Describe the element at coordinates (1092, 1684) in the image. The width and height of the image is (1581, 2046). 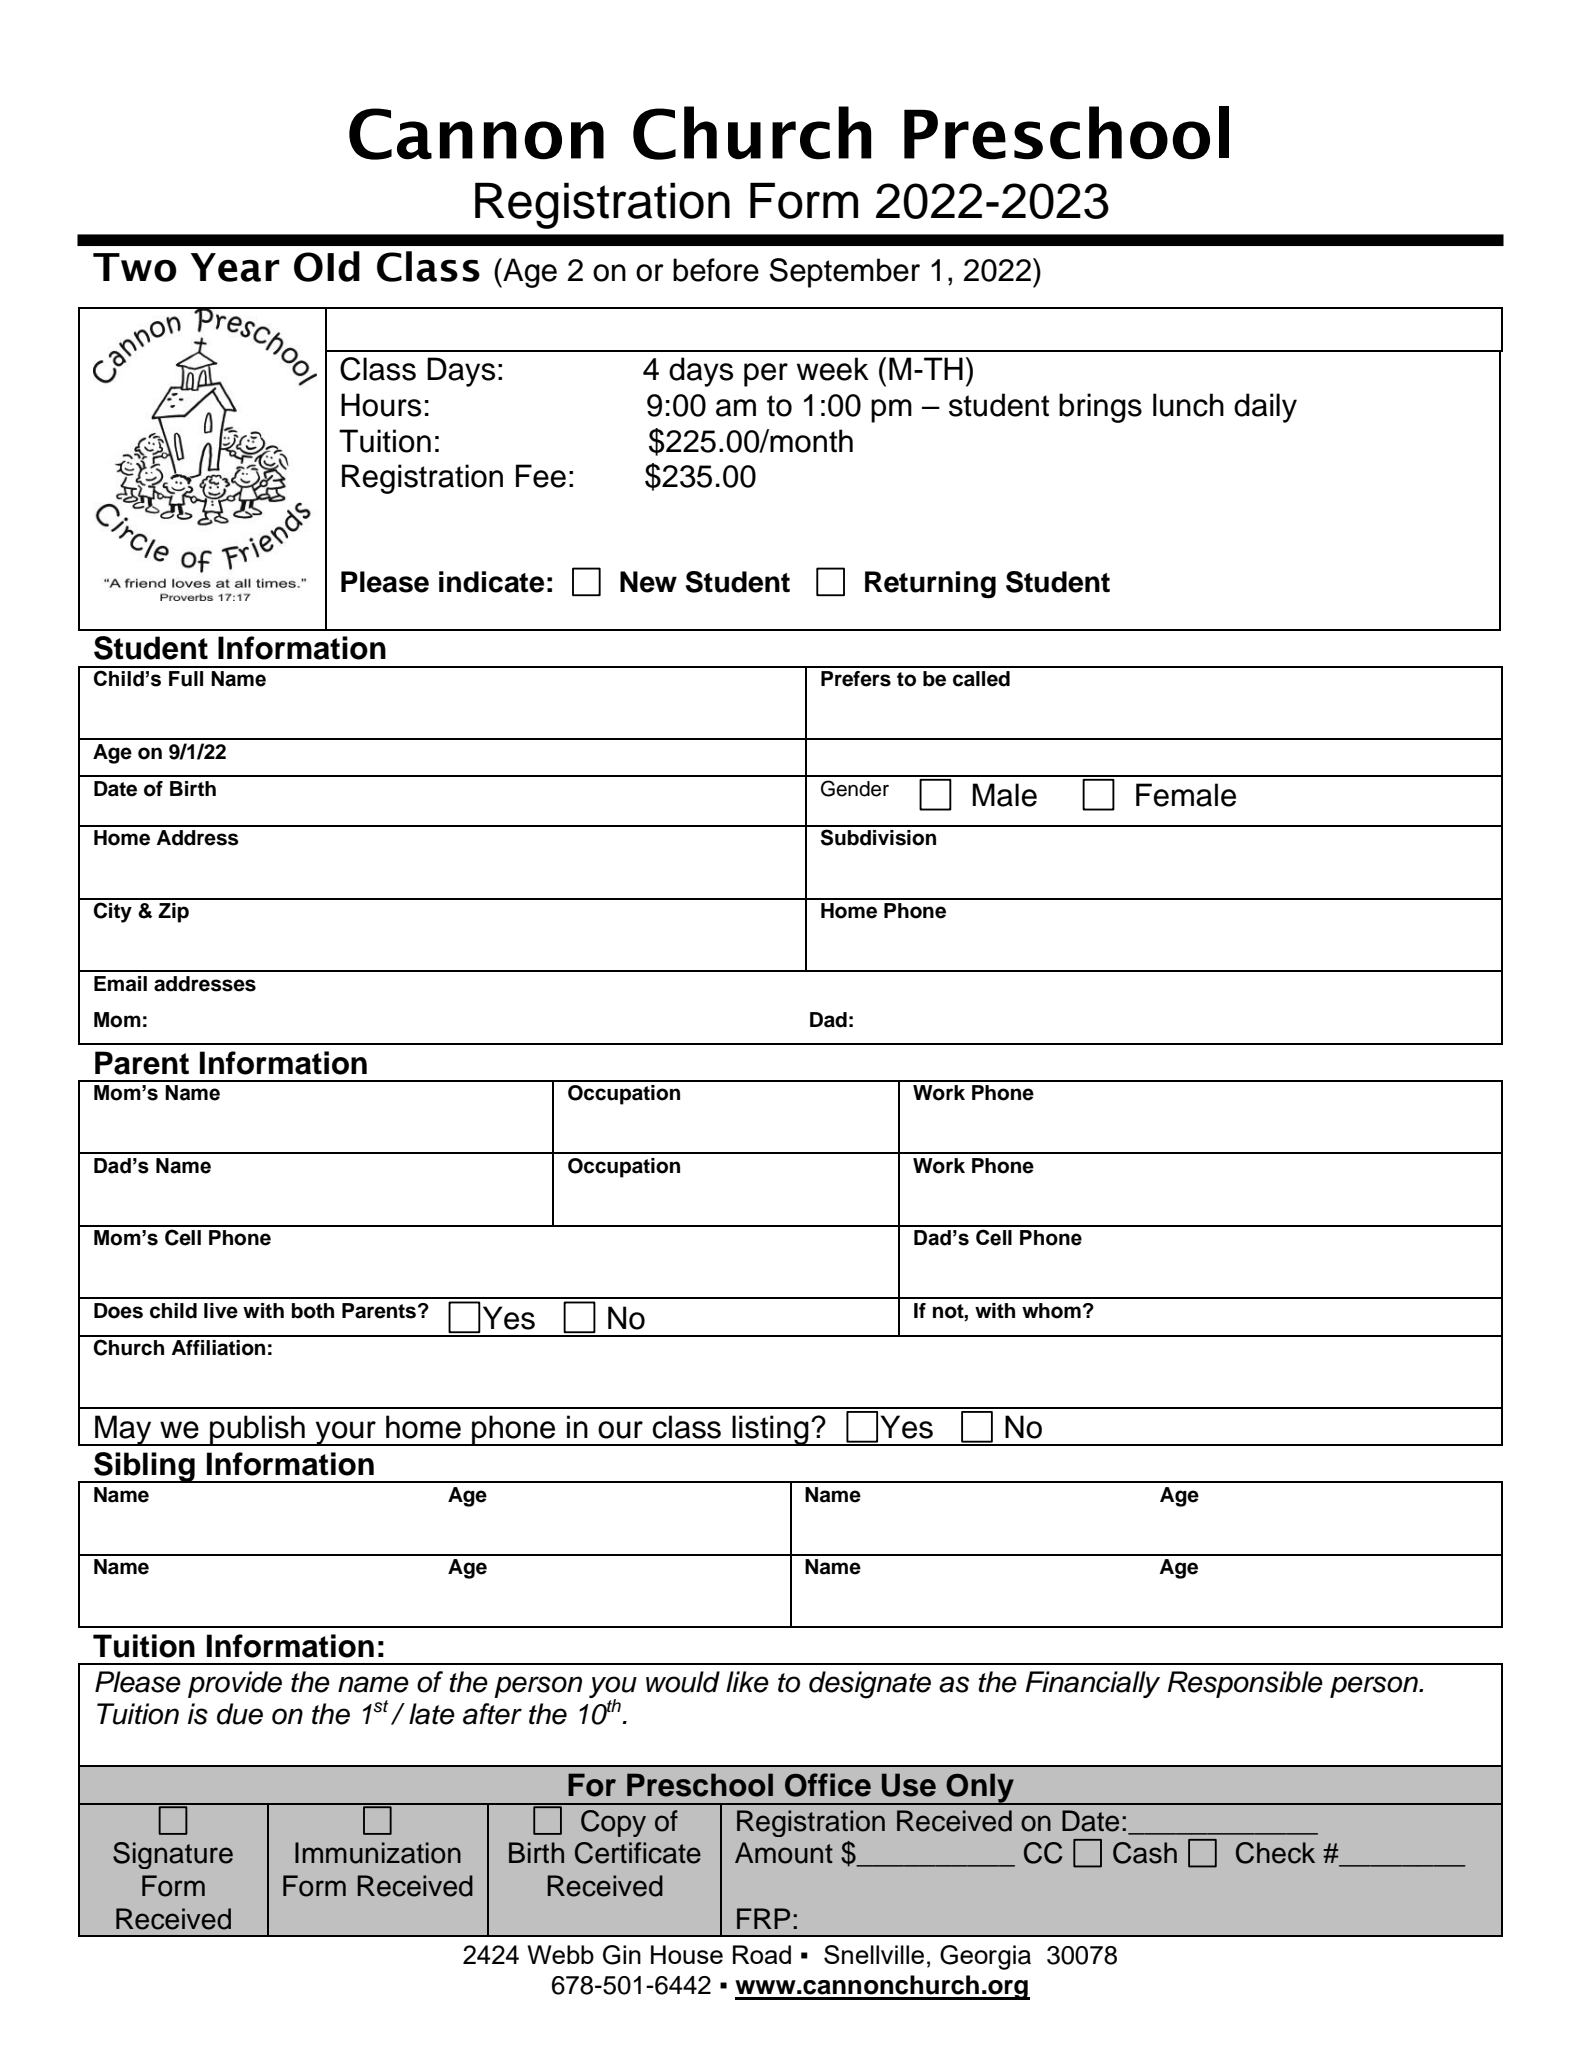
I see `Financially` at that location.
